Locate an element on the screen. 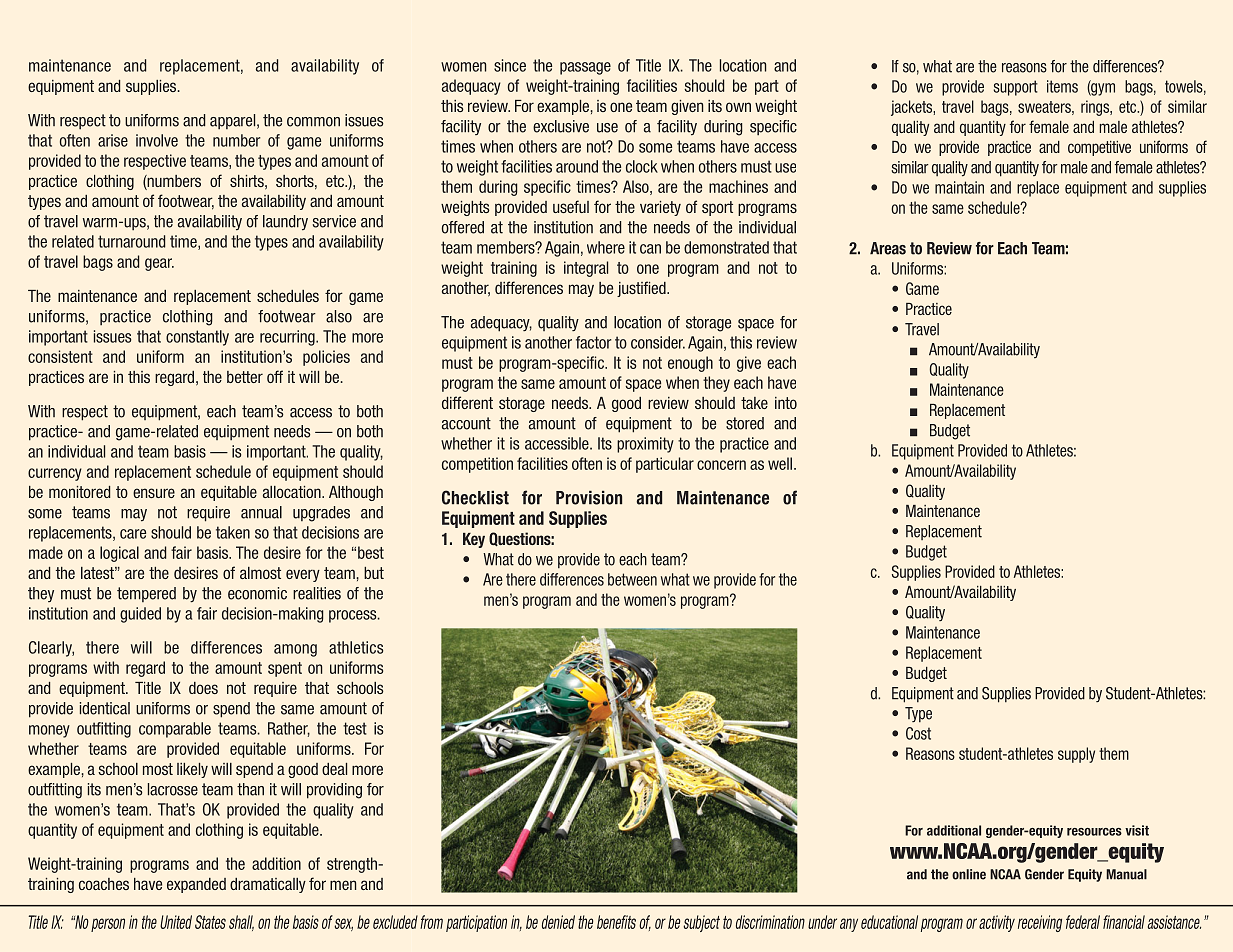  does is located at coordinates (203, 688).
